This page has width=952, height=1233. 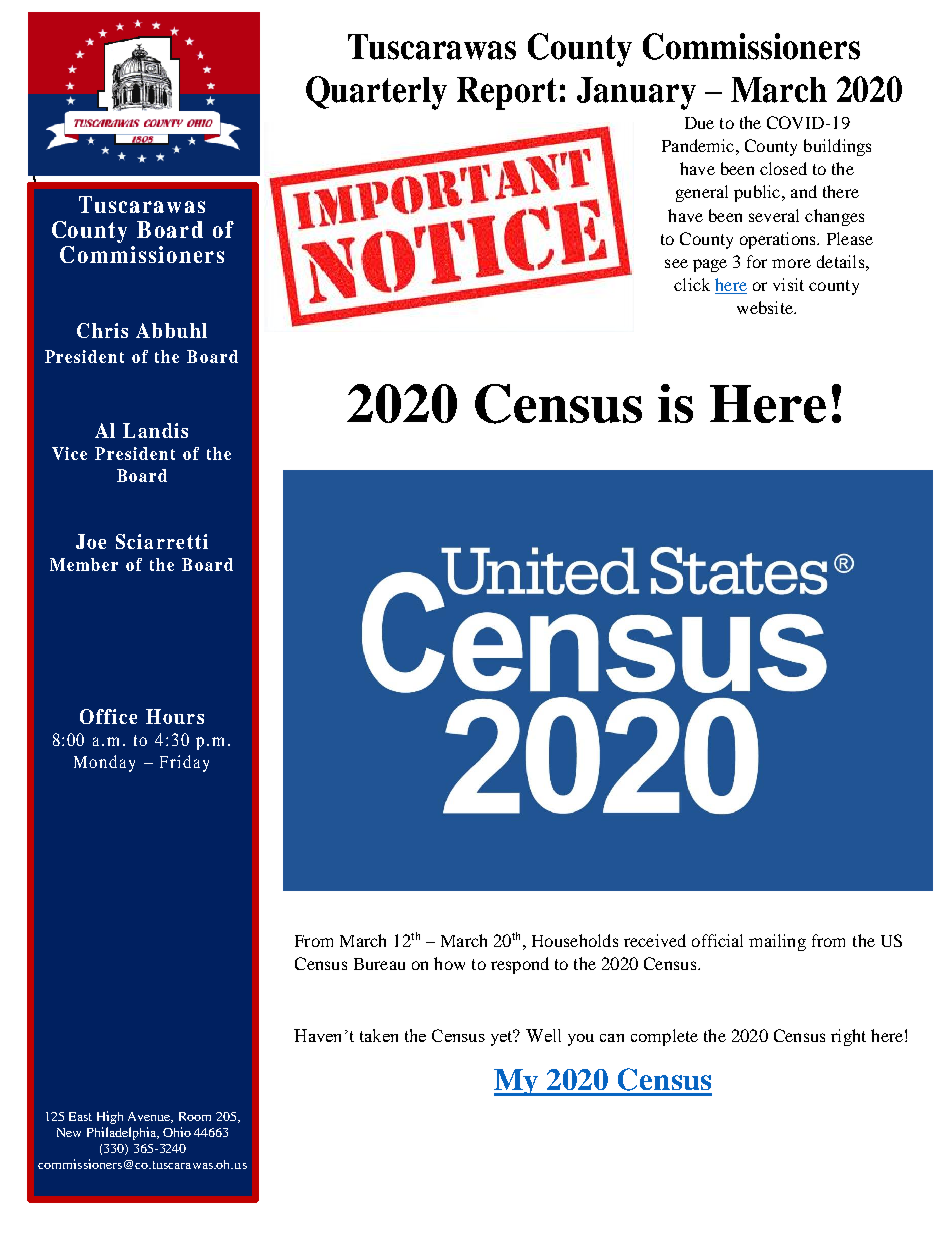 What do you see at coordinates (699, 123) in the page?
I see `Due` at bounding box center [699, 123].
